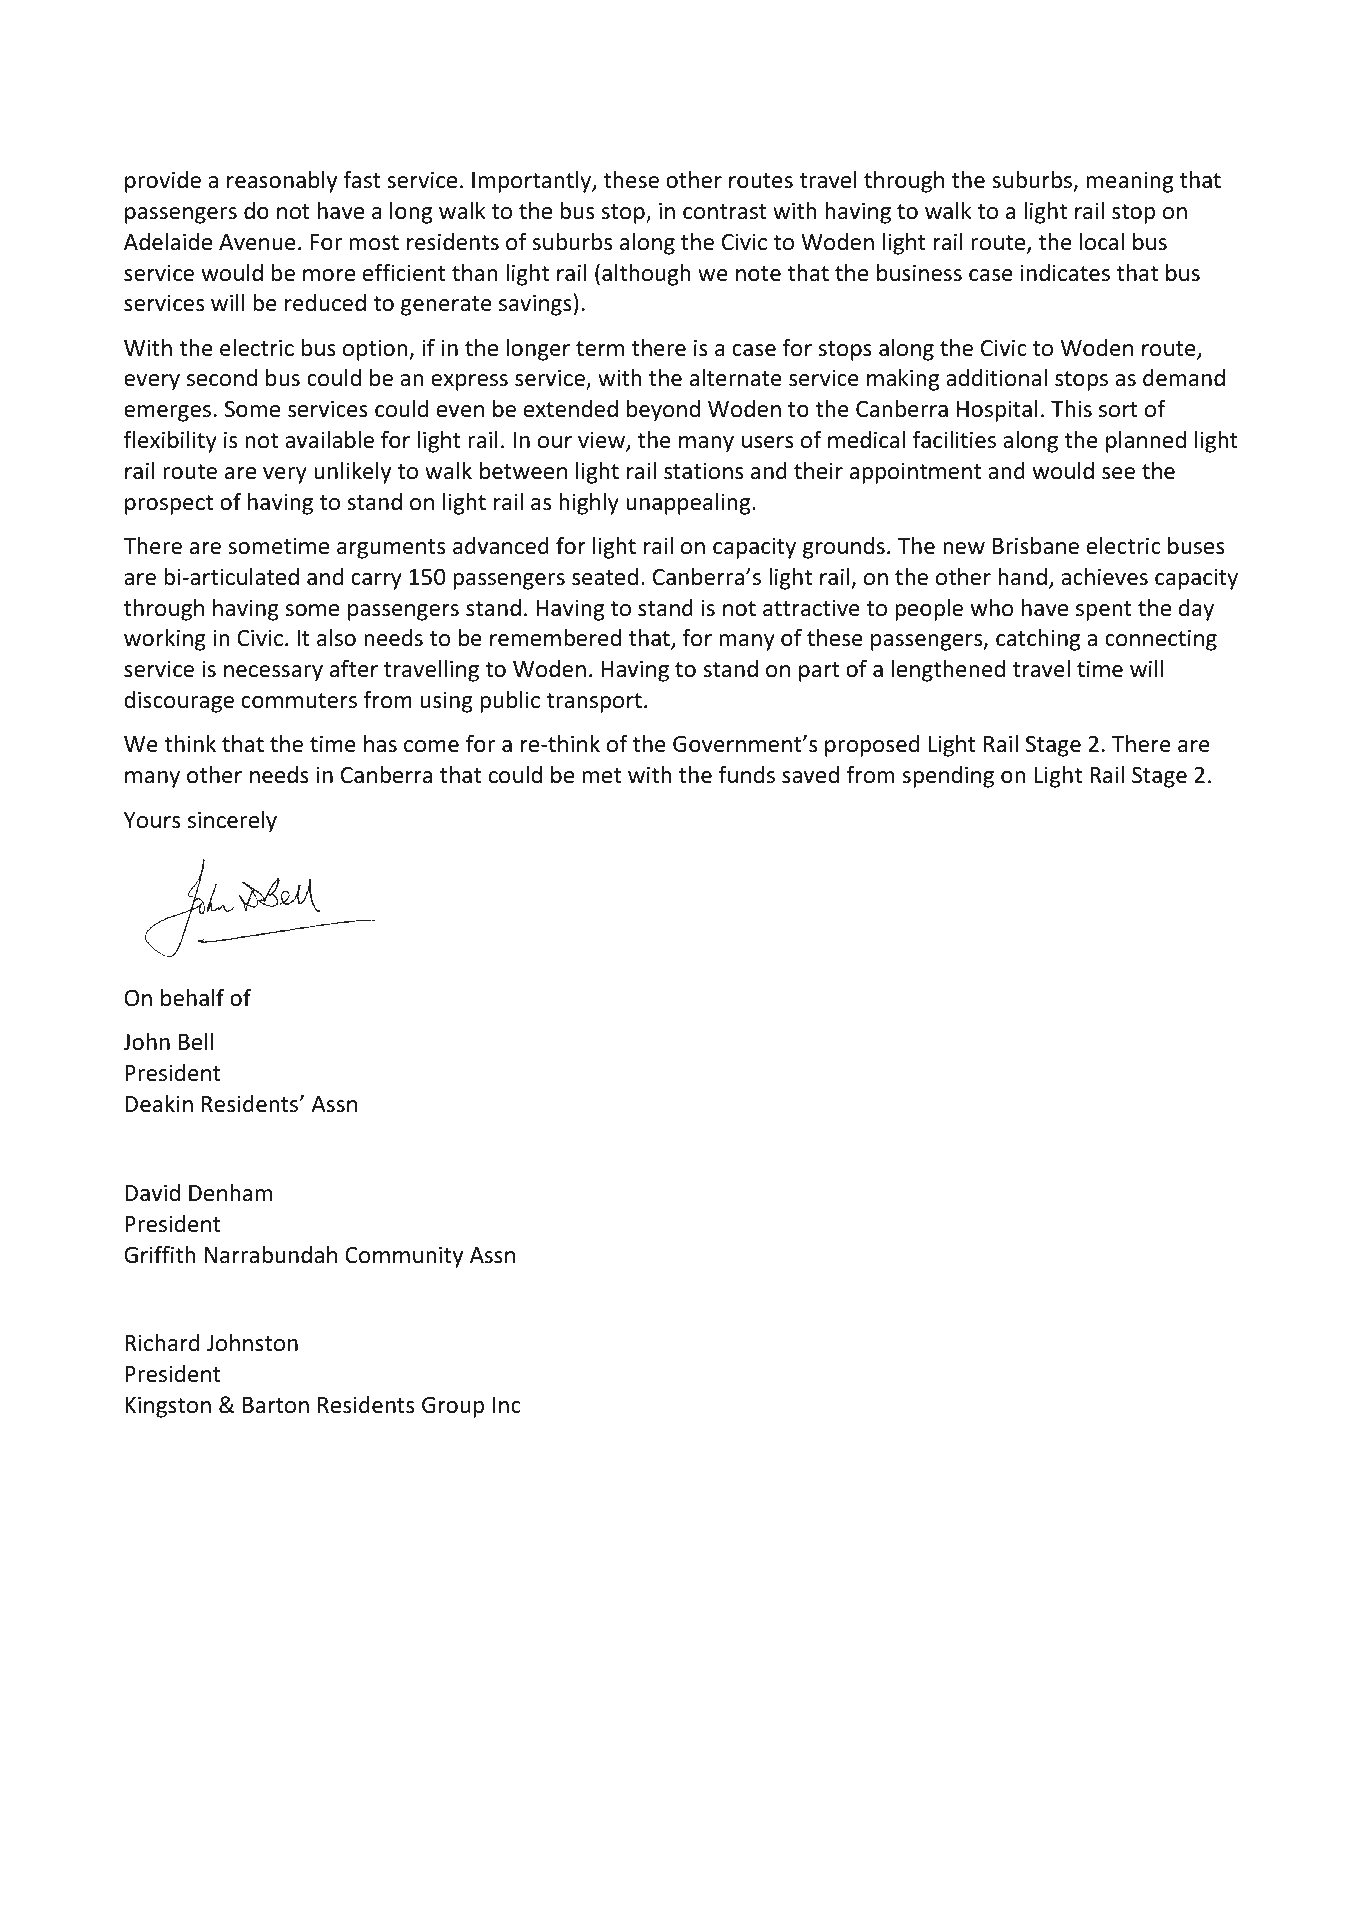 The height and width of the document is (1928, 1363). What do you see at coordinates (336, 638) in the document?
I see `also` at bounding box center [336, 638].
